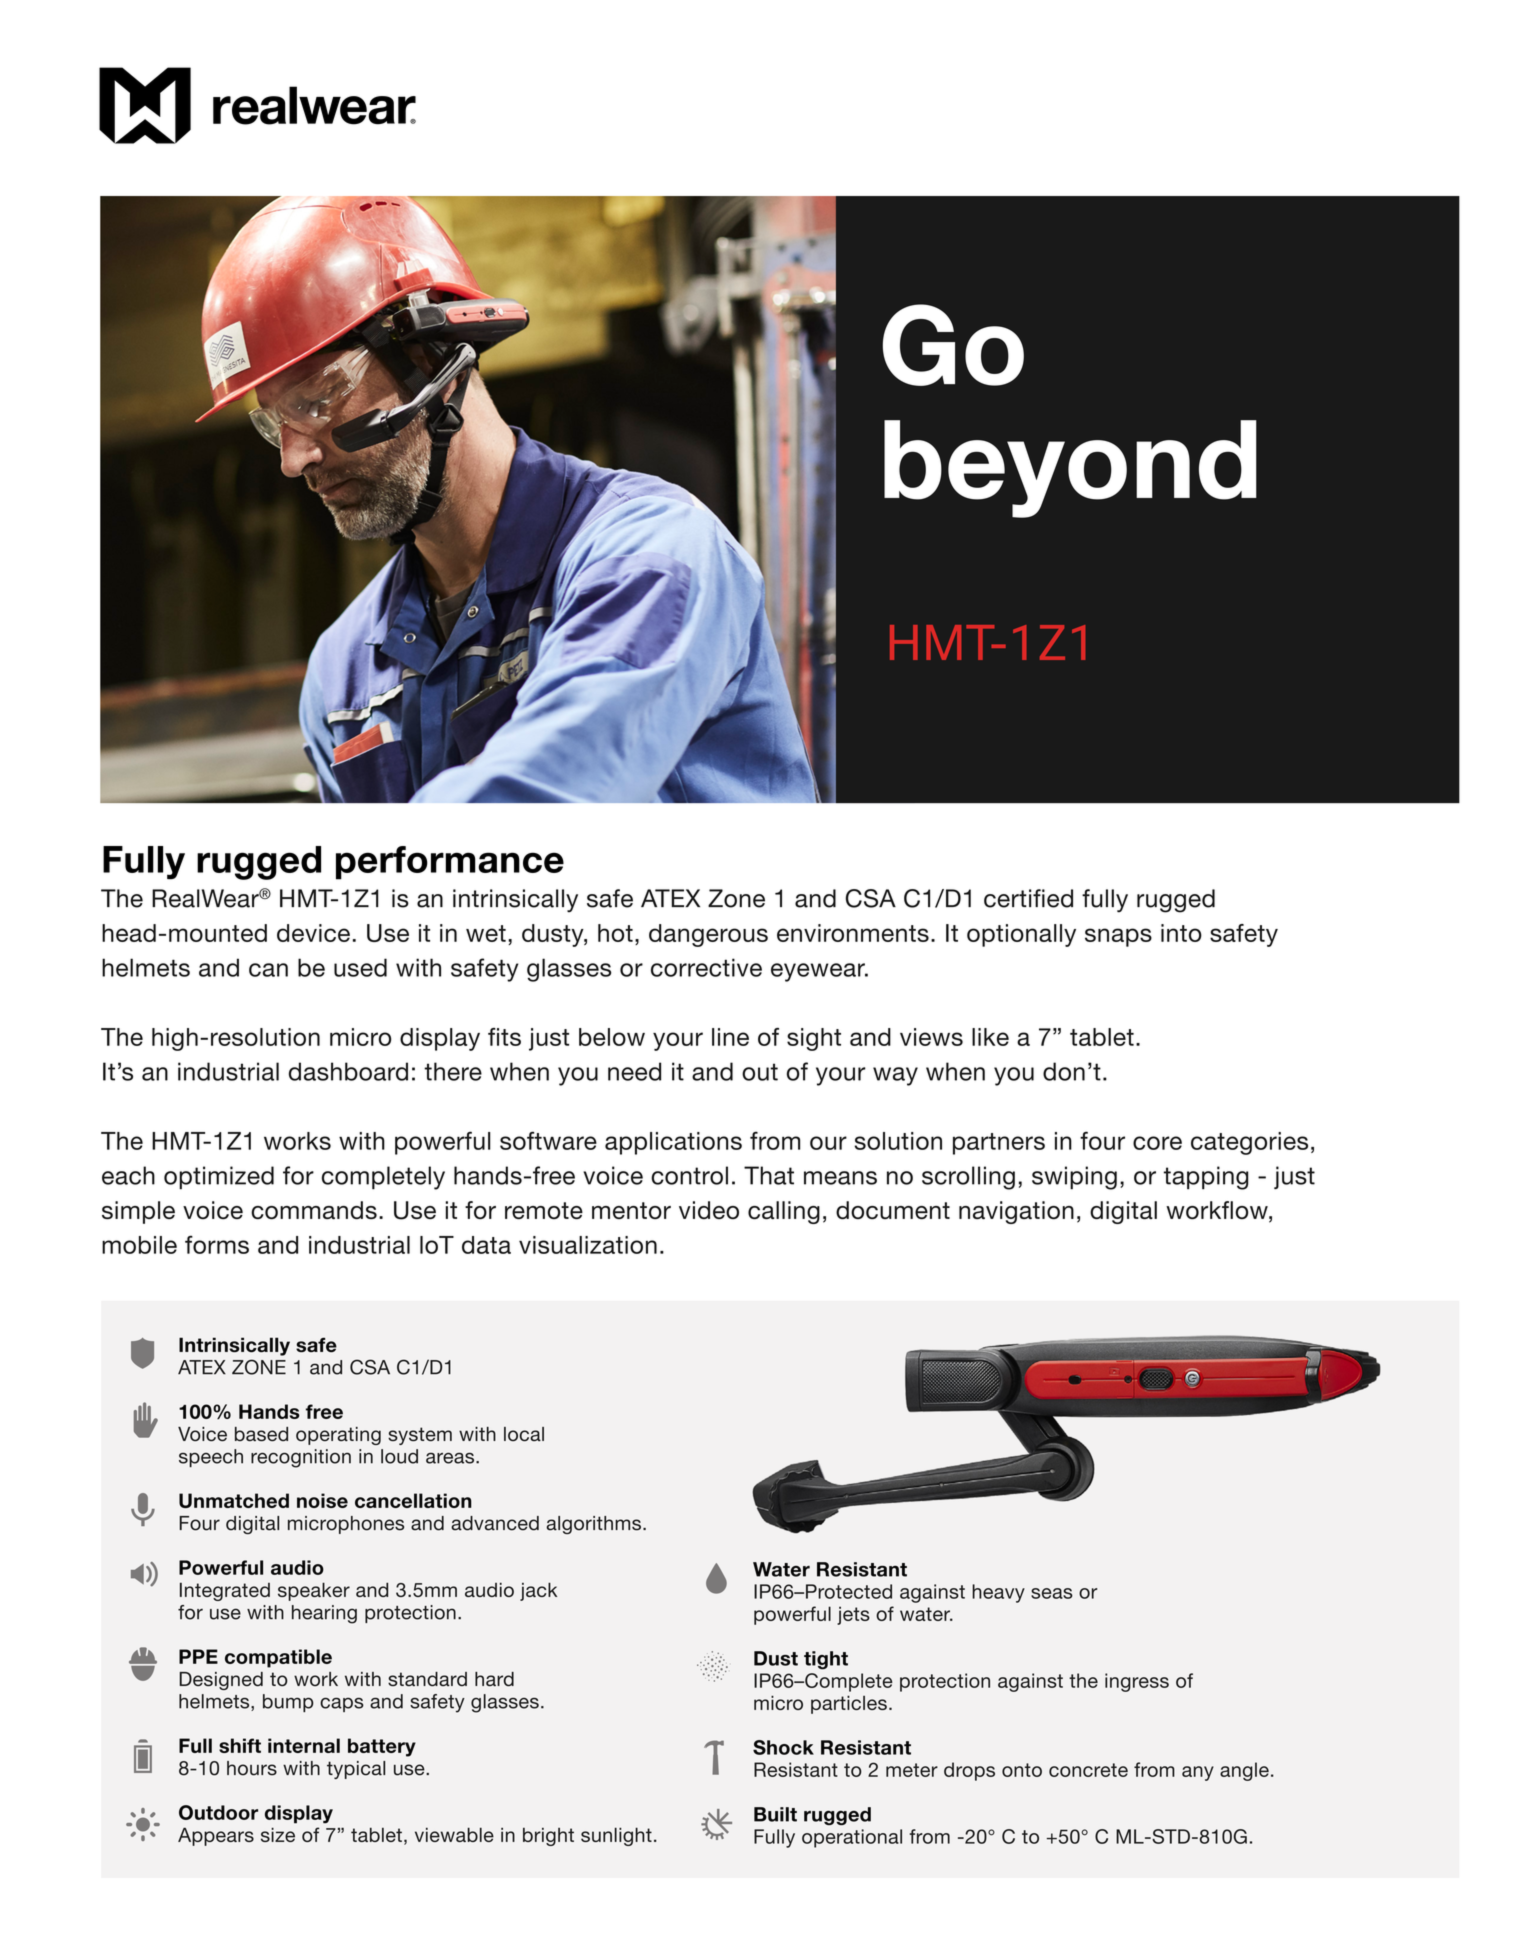 This page has width=1515, height=1960. What do you see at coordinates (450, 863) in the page?
I see `performance` at bounding box center [450, 863].
